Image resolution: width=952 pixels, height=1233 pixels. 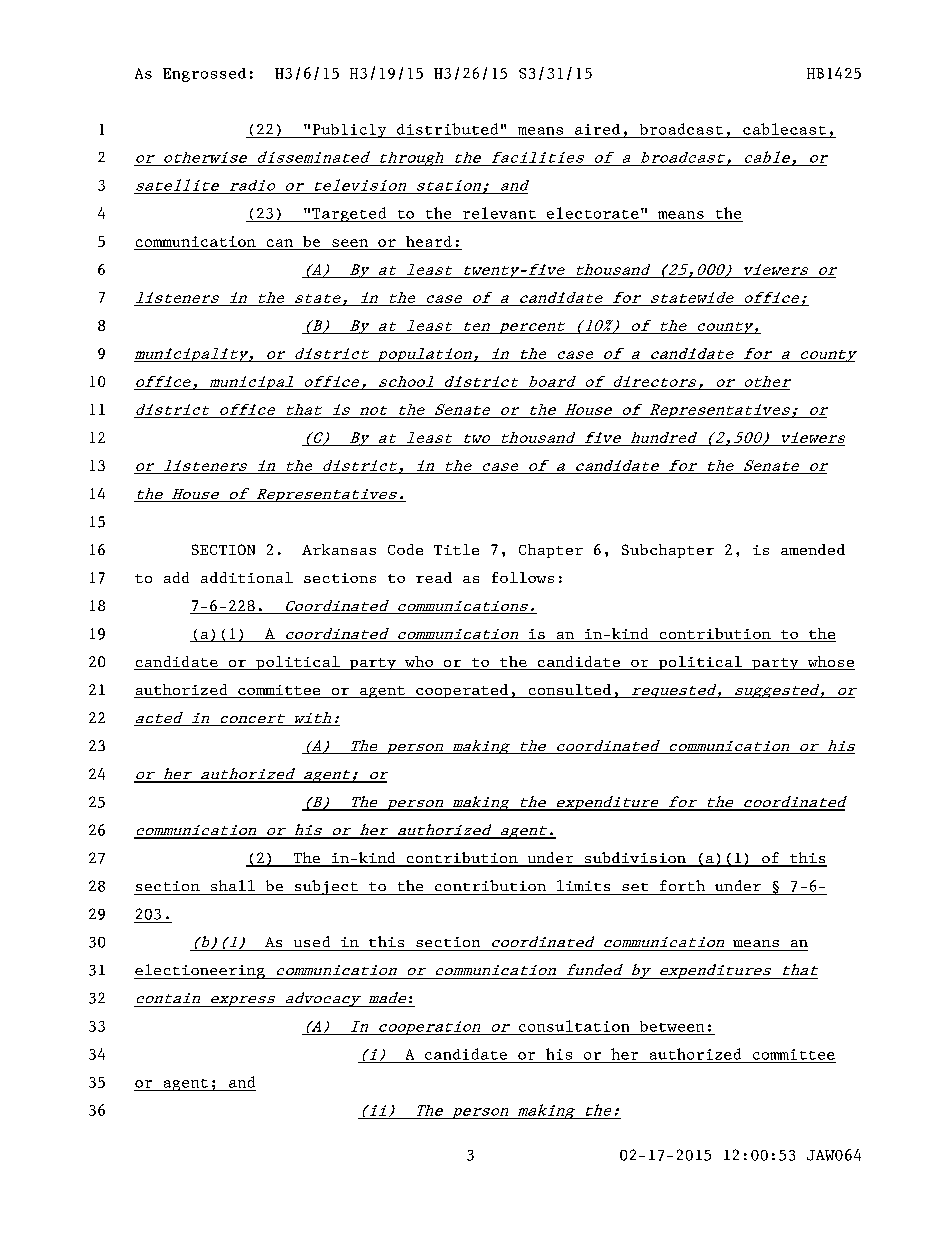 What do you see at coordinates (672, 1026) in the screenshot?
I see `between` at bounding box center [672, 1026].
